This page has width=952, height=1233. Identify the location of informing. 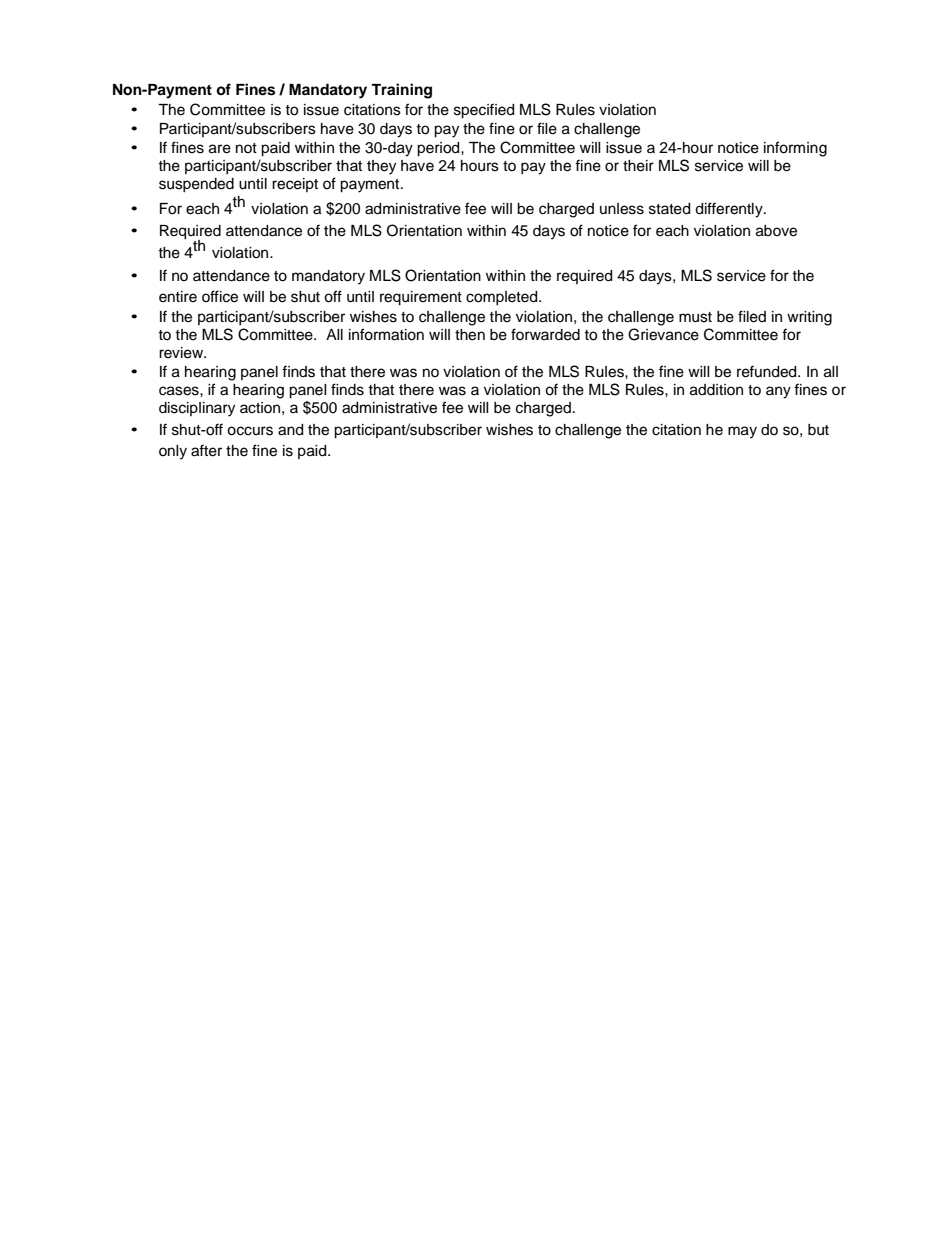
(795, 149).
